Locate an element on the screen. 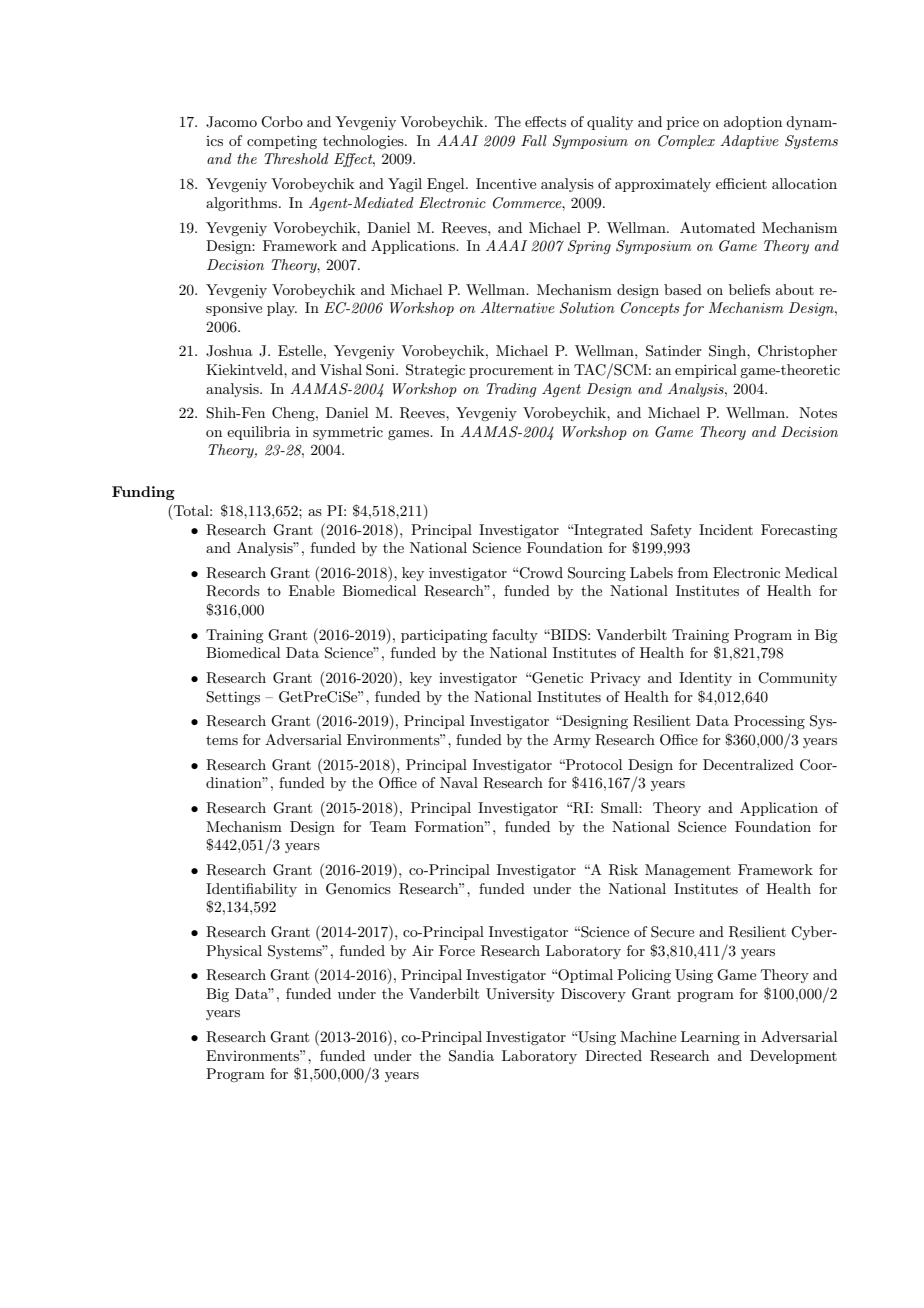 This screenshot has width=924, height=1308. Genomics is located at coordinates (358, 889).
